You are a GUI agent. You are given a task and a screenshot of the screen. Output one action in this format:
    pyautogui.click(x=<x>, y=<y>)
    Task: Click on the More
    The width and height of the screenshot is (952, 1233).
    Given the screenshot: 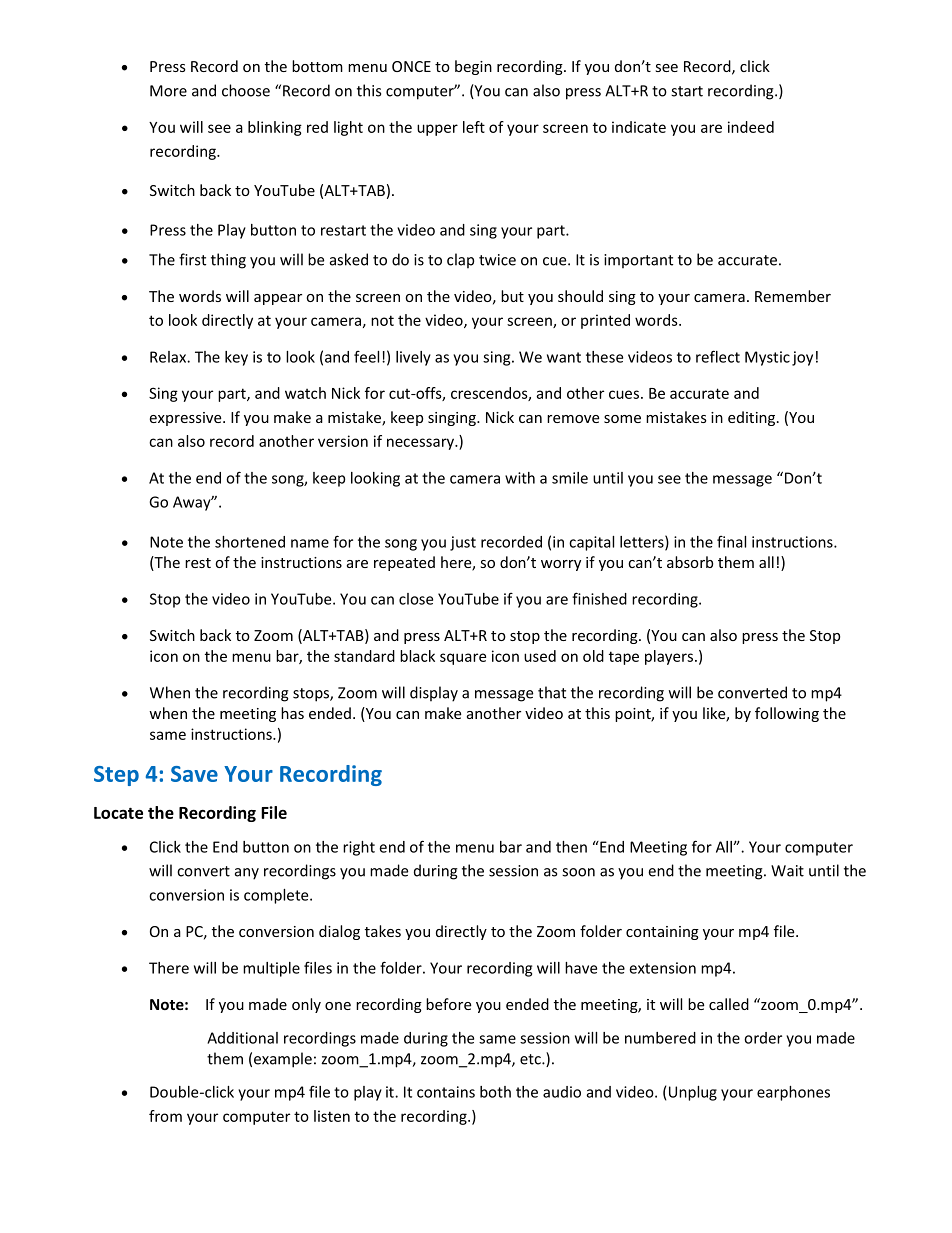 What is the action you would take?
    pyautogui.click(x=168, y=91)
